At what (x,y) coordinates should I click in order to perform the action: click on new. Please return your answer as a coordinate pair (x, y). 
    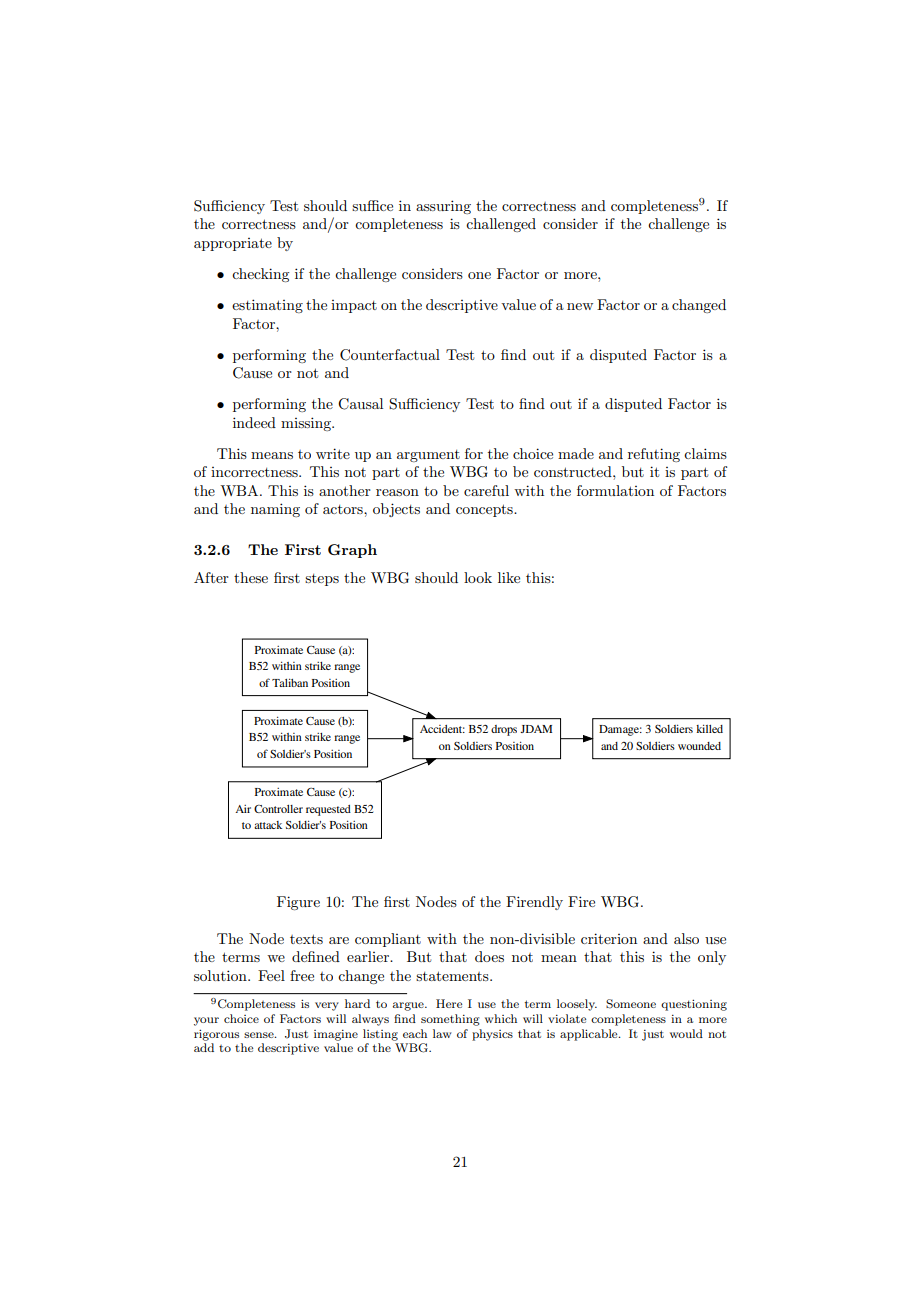
    Looking at the image, I should click on (580, 306).
